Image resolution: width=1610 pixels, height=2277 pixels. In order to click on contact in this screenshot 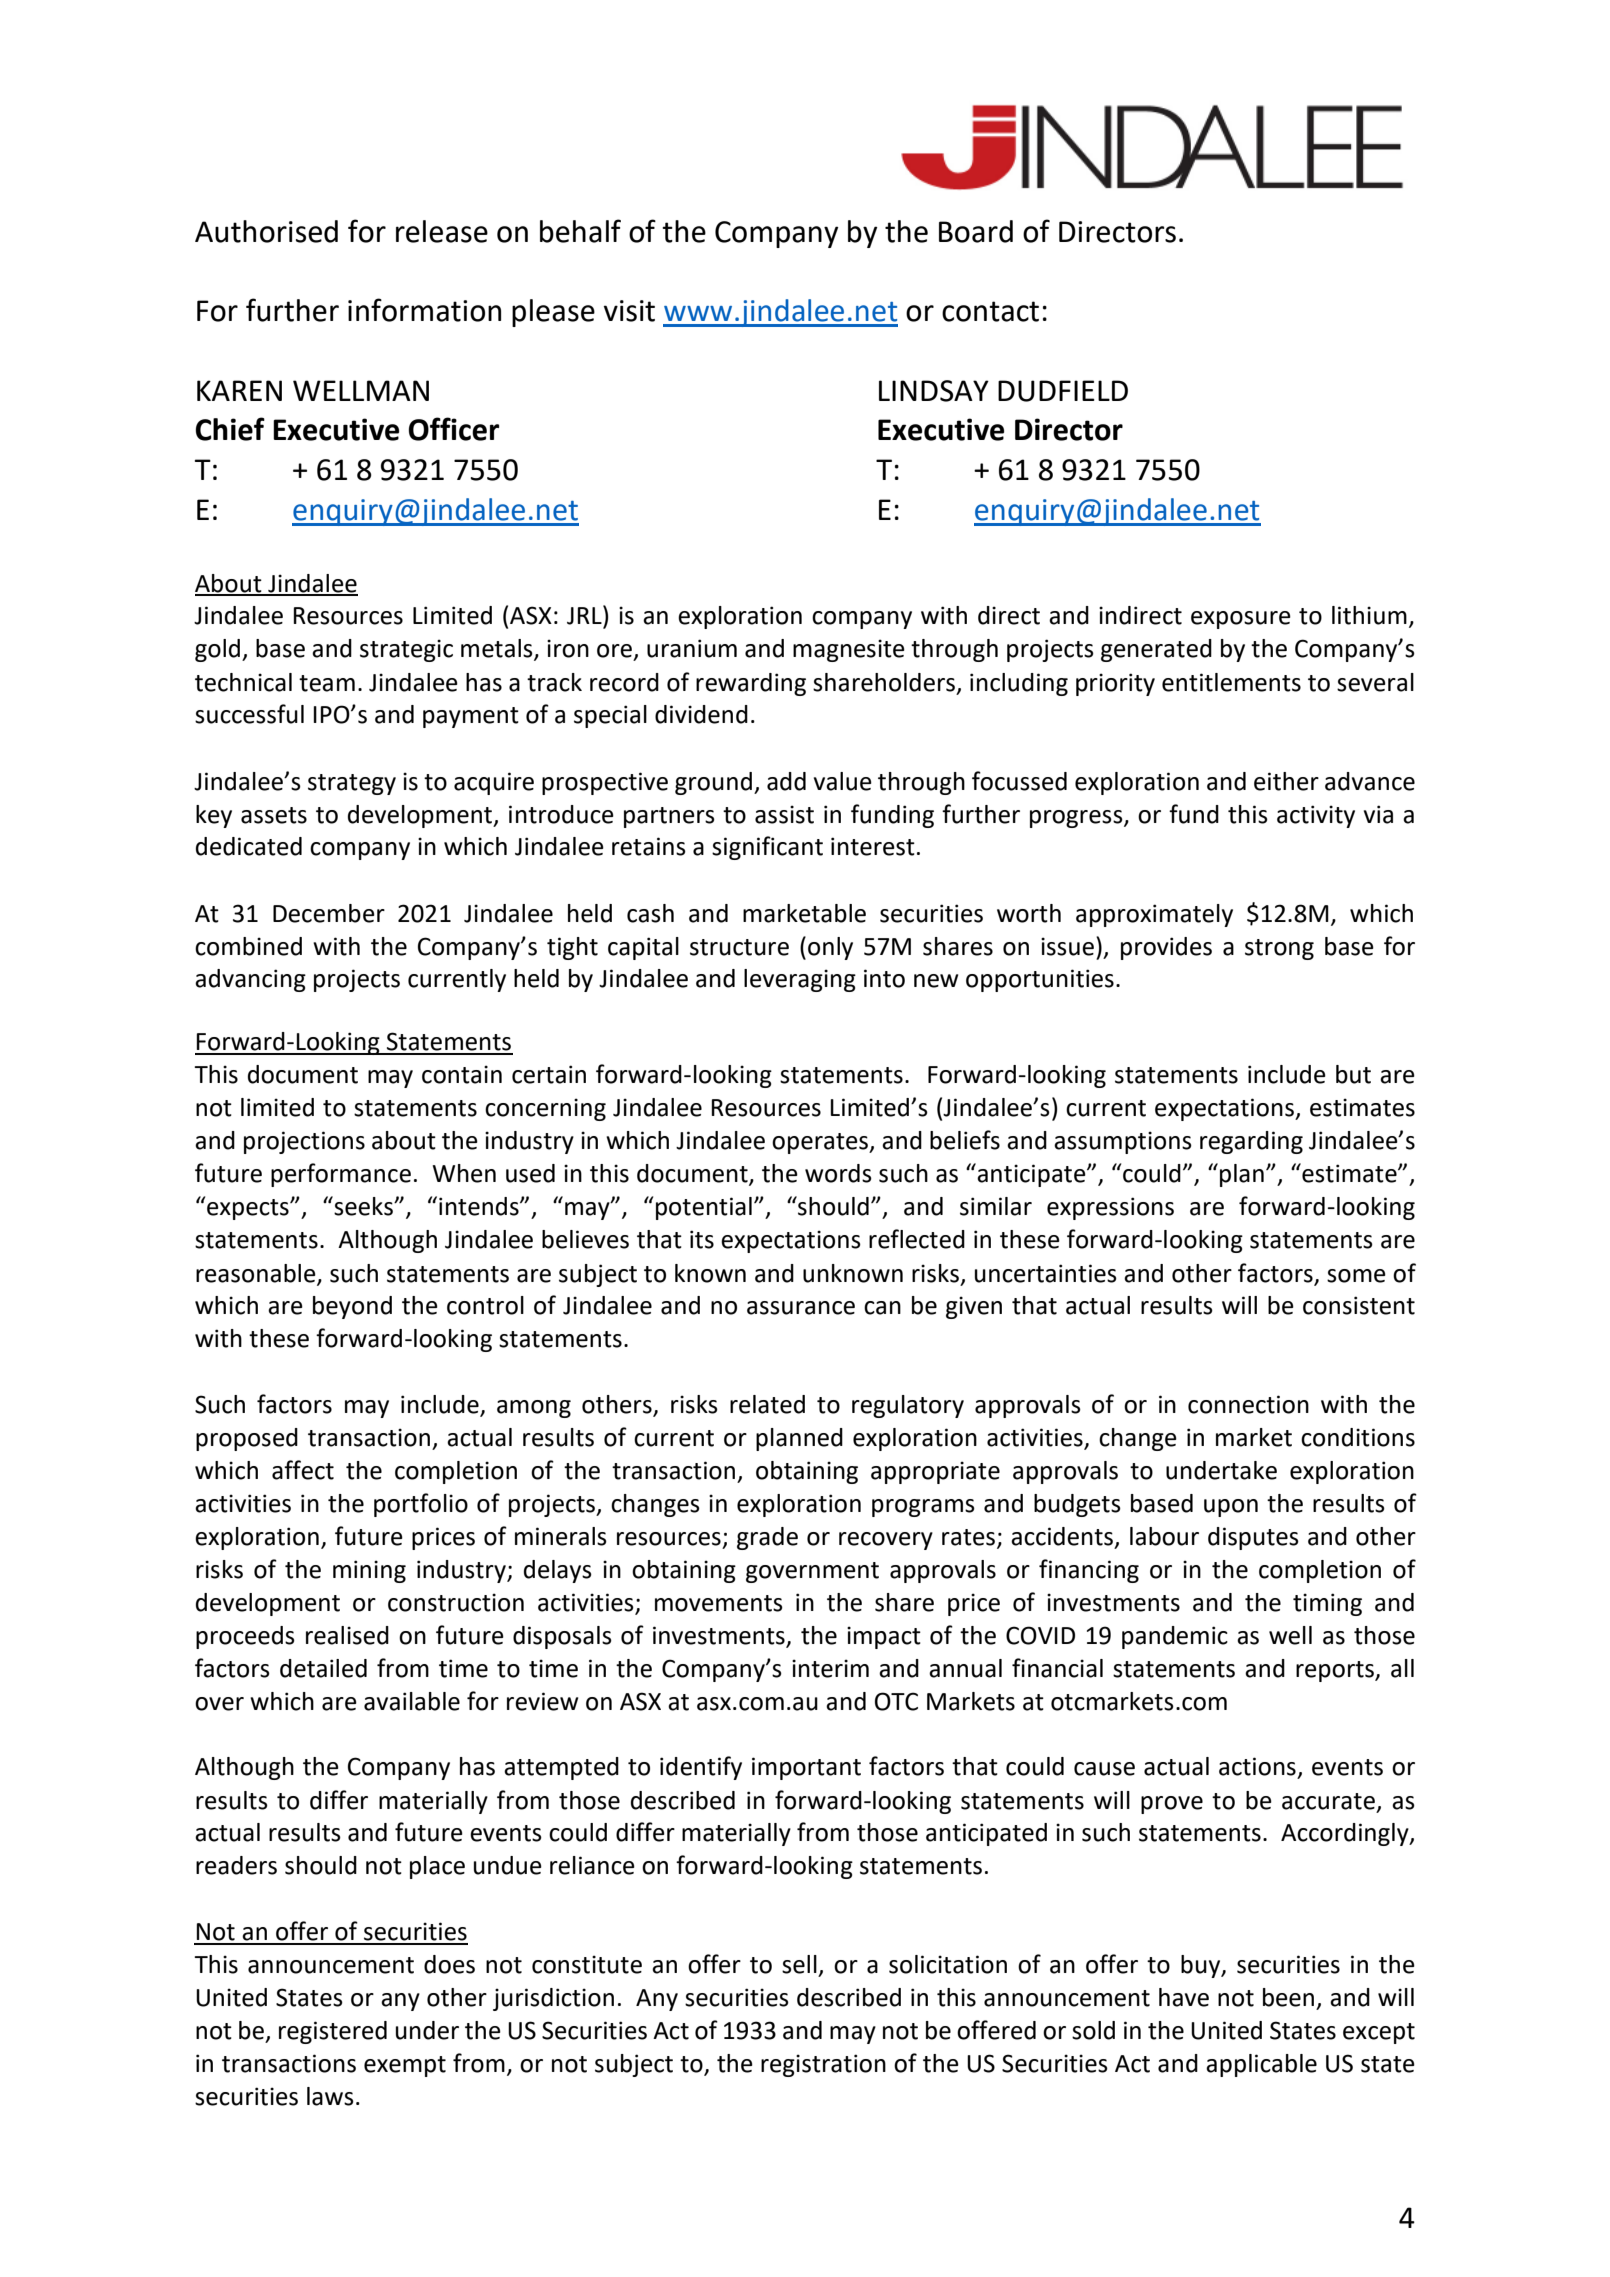, I will do `click(990, 311)`.
